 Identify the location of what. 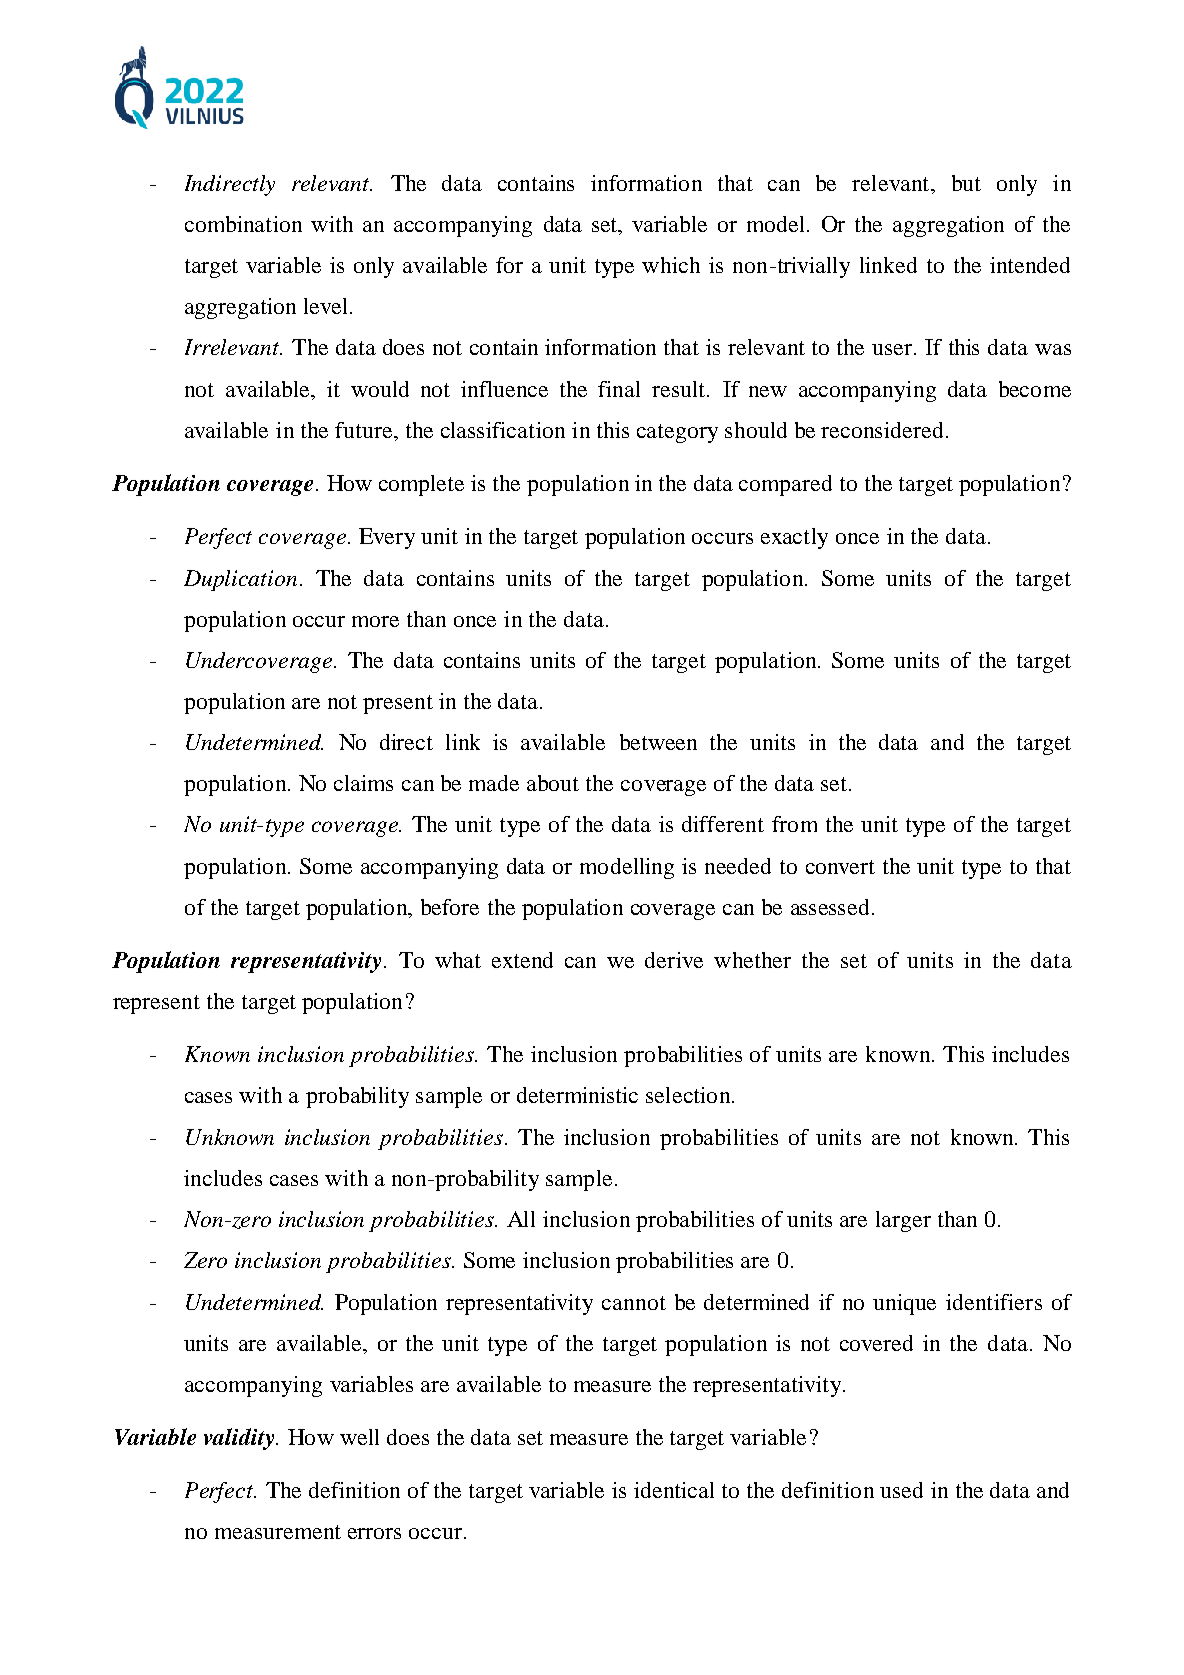
(458, 960).
